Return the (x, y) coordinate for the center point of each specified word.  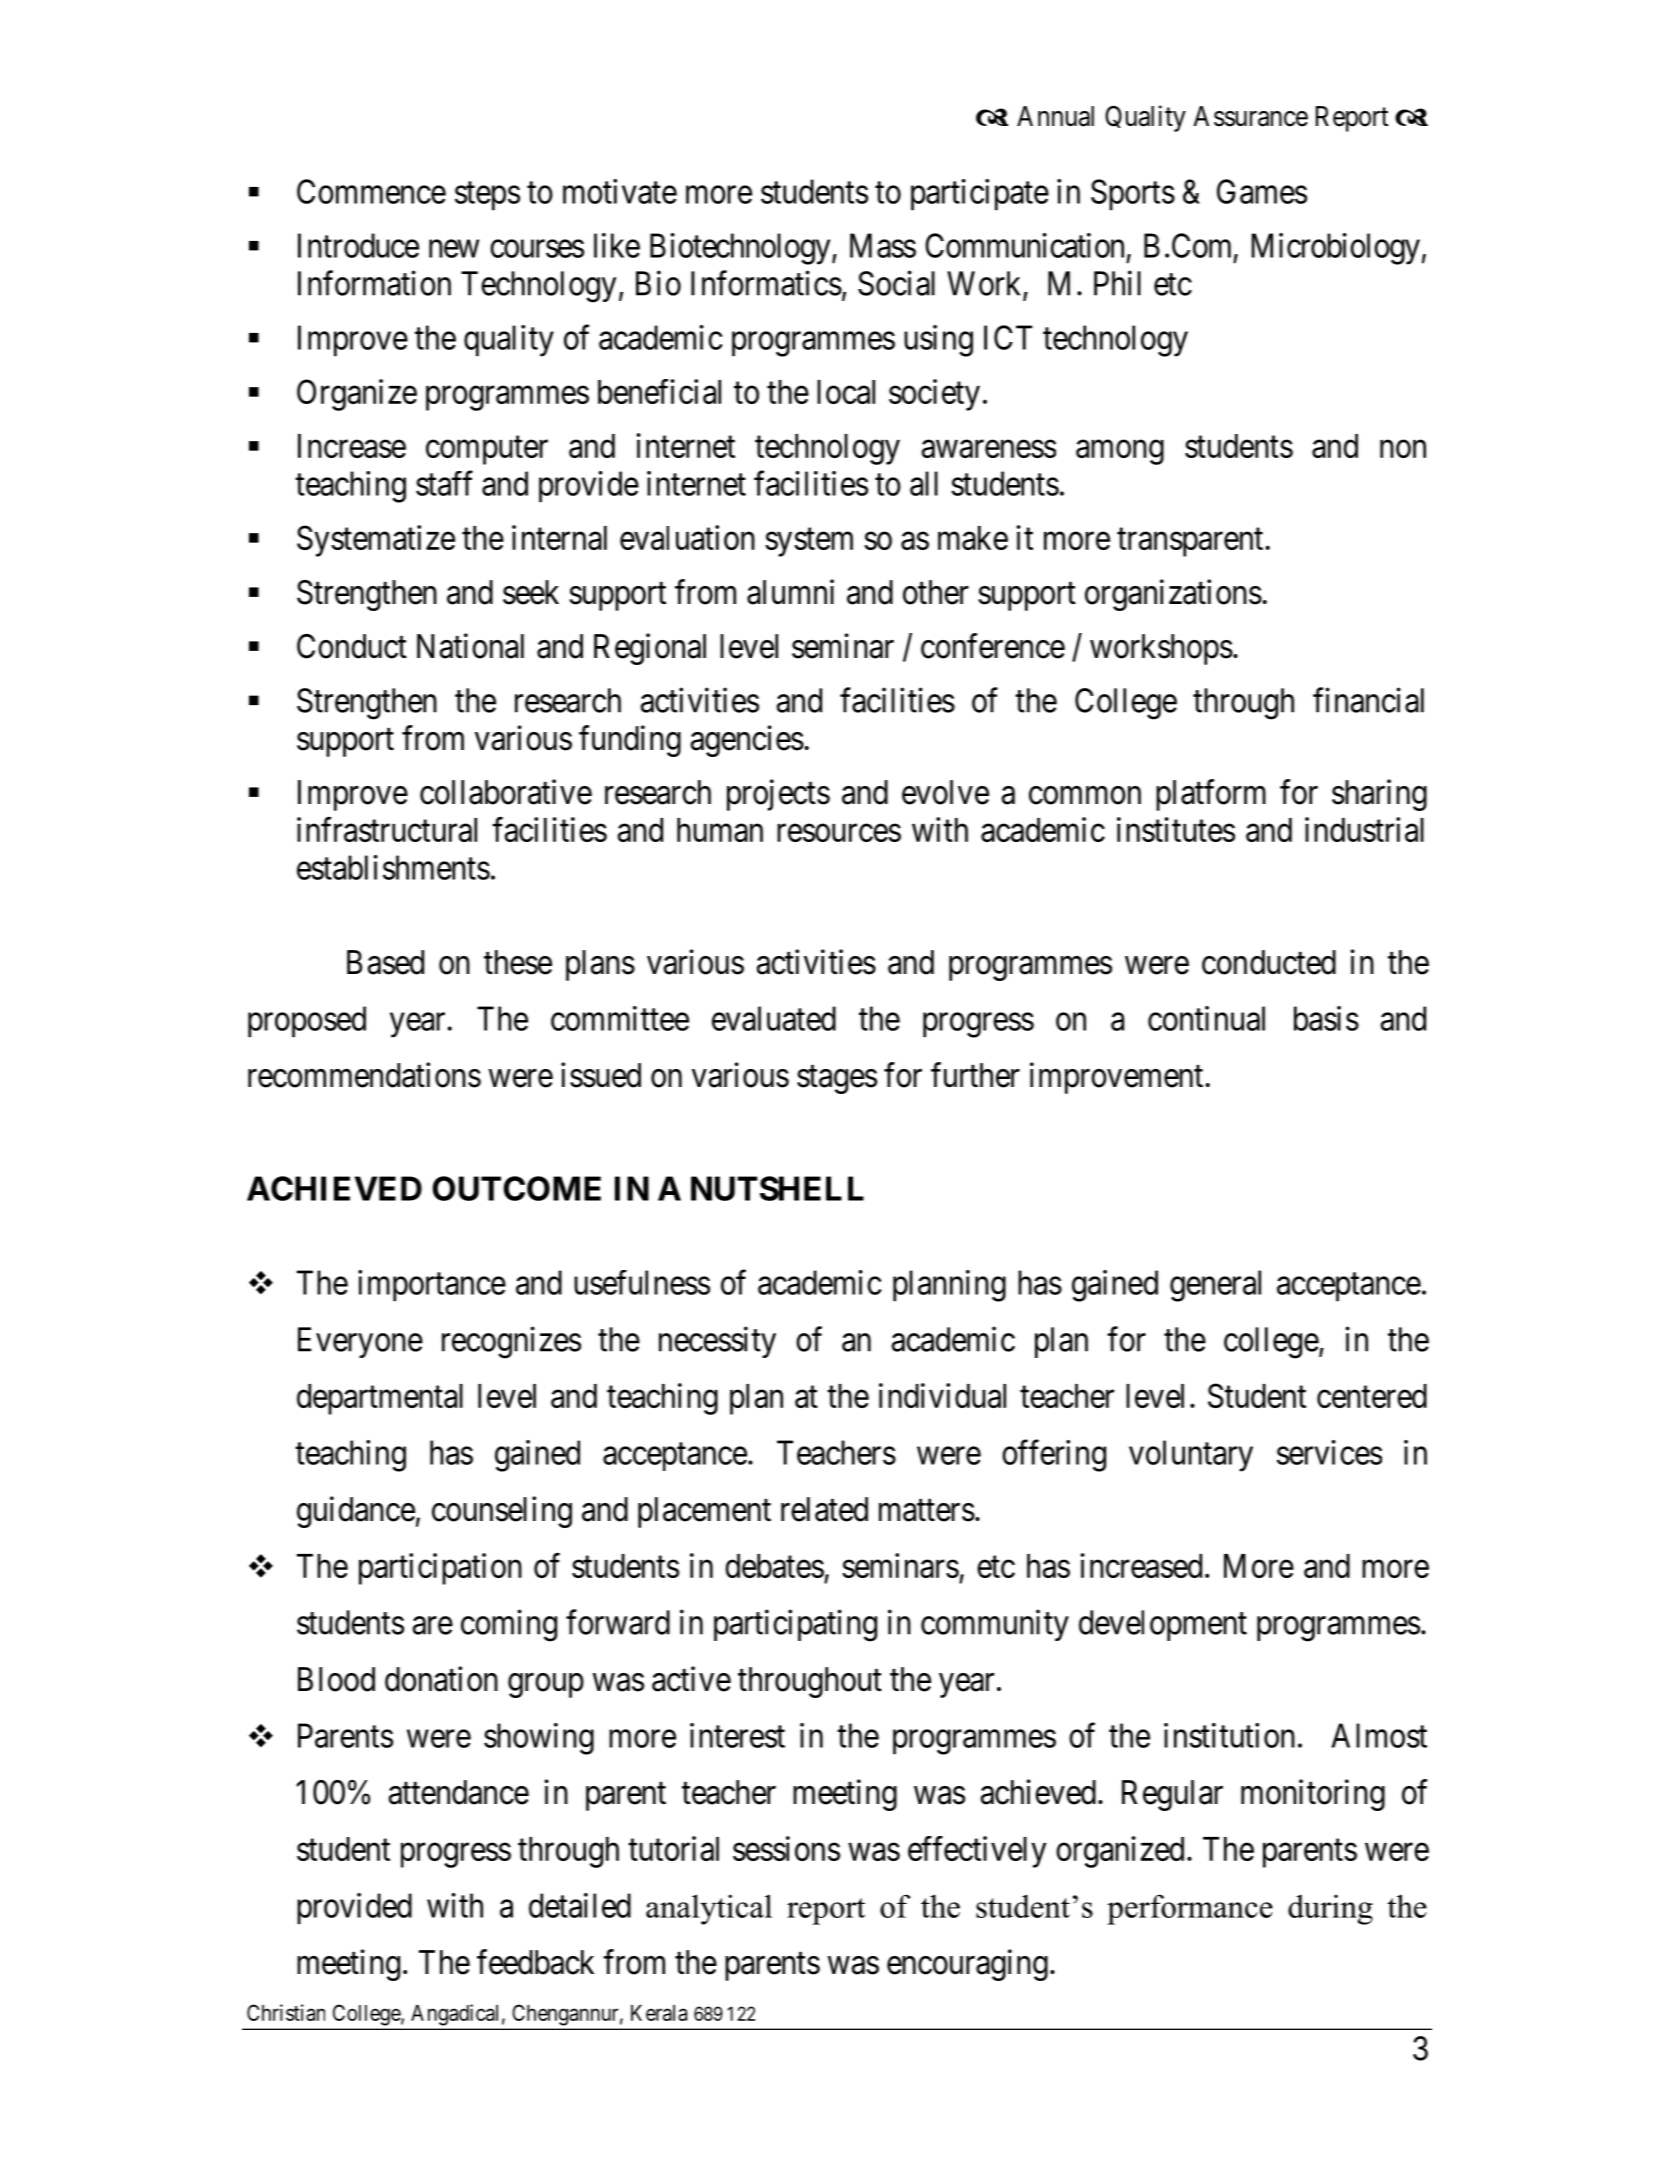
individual (942, 1395)
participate (980, 195)
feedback (535, 1962)
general (1215, 1286)
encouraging (967, 1965)
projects (778, 795)
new (454, 249)
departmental (380, 1399)
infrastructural (387, 829)
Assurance (1250, 116)
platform (1211, 795)
